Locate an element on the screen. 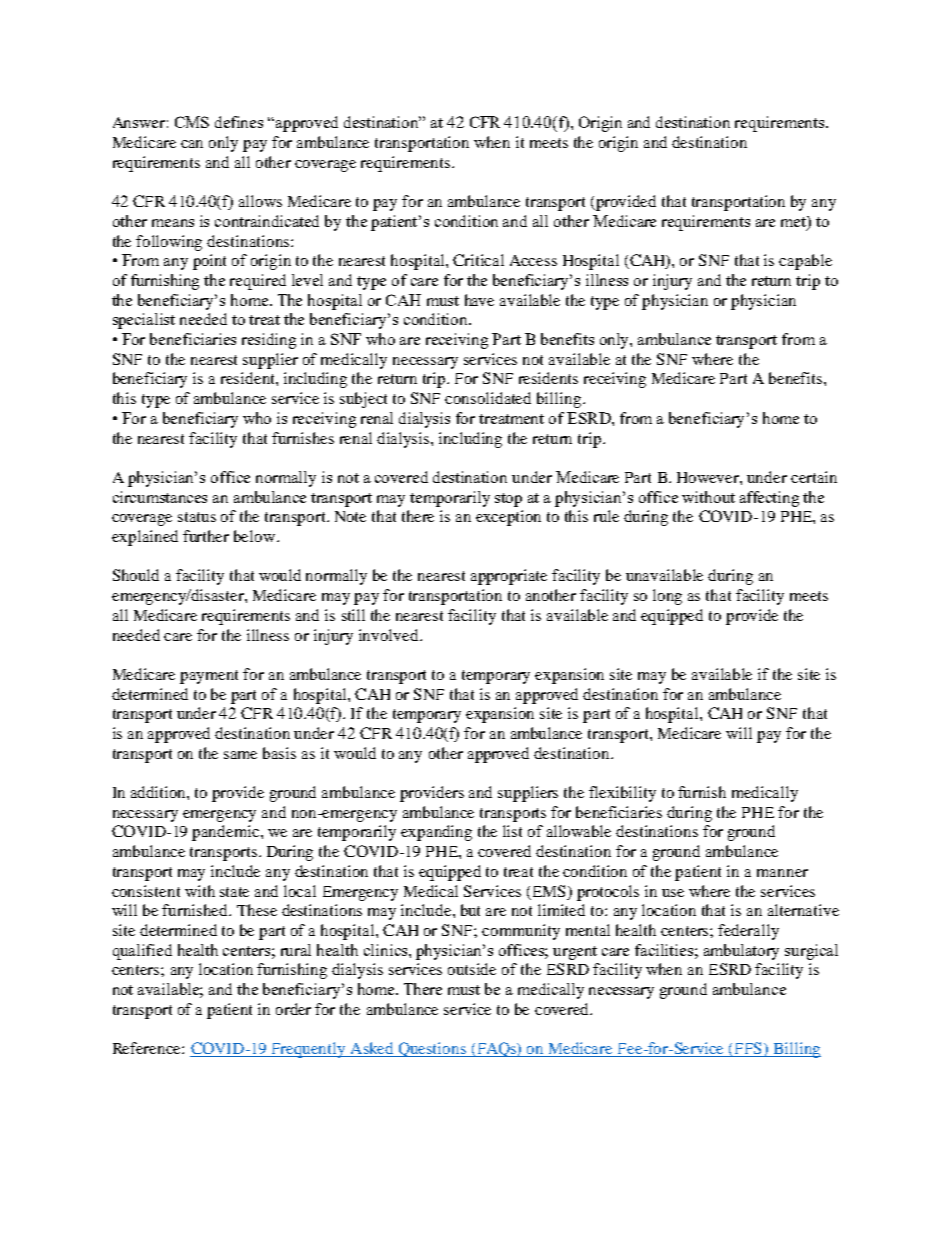 This screenshot has height=1233, width=952. can is located at coordinates (192, 144).
